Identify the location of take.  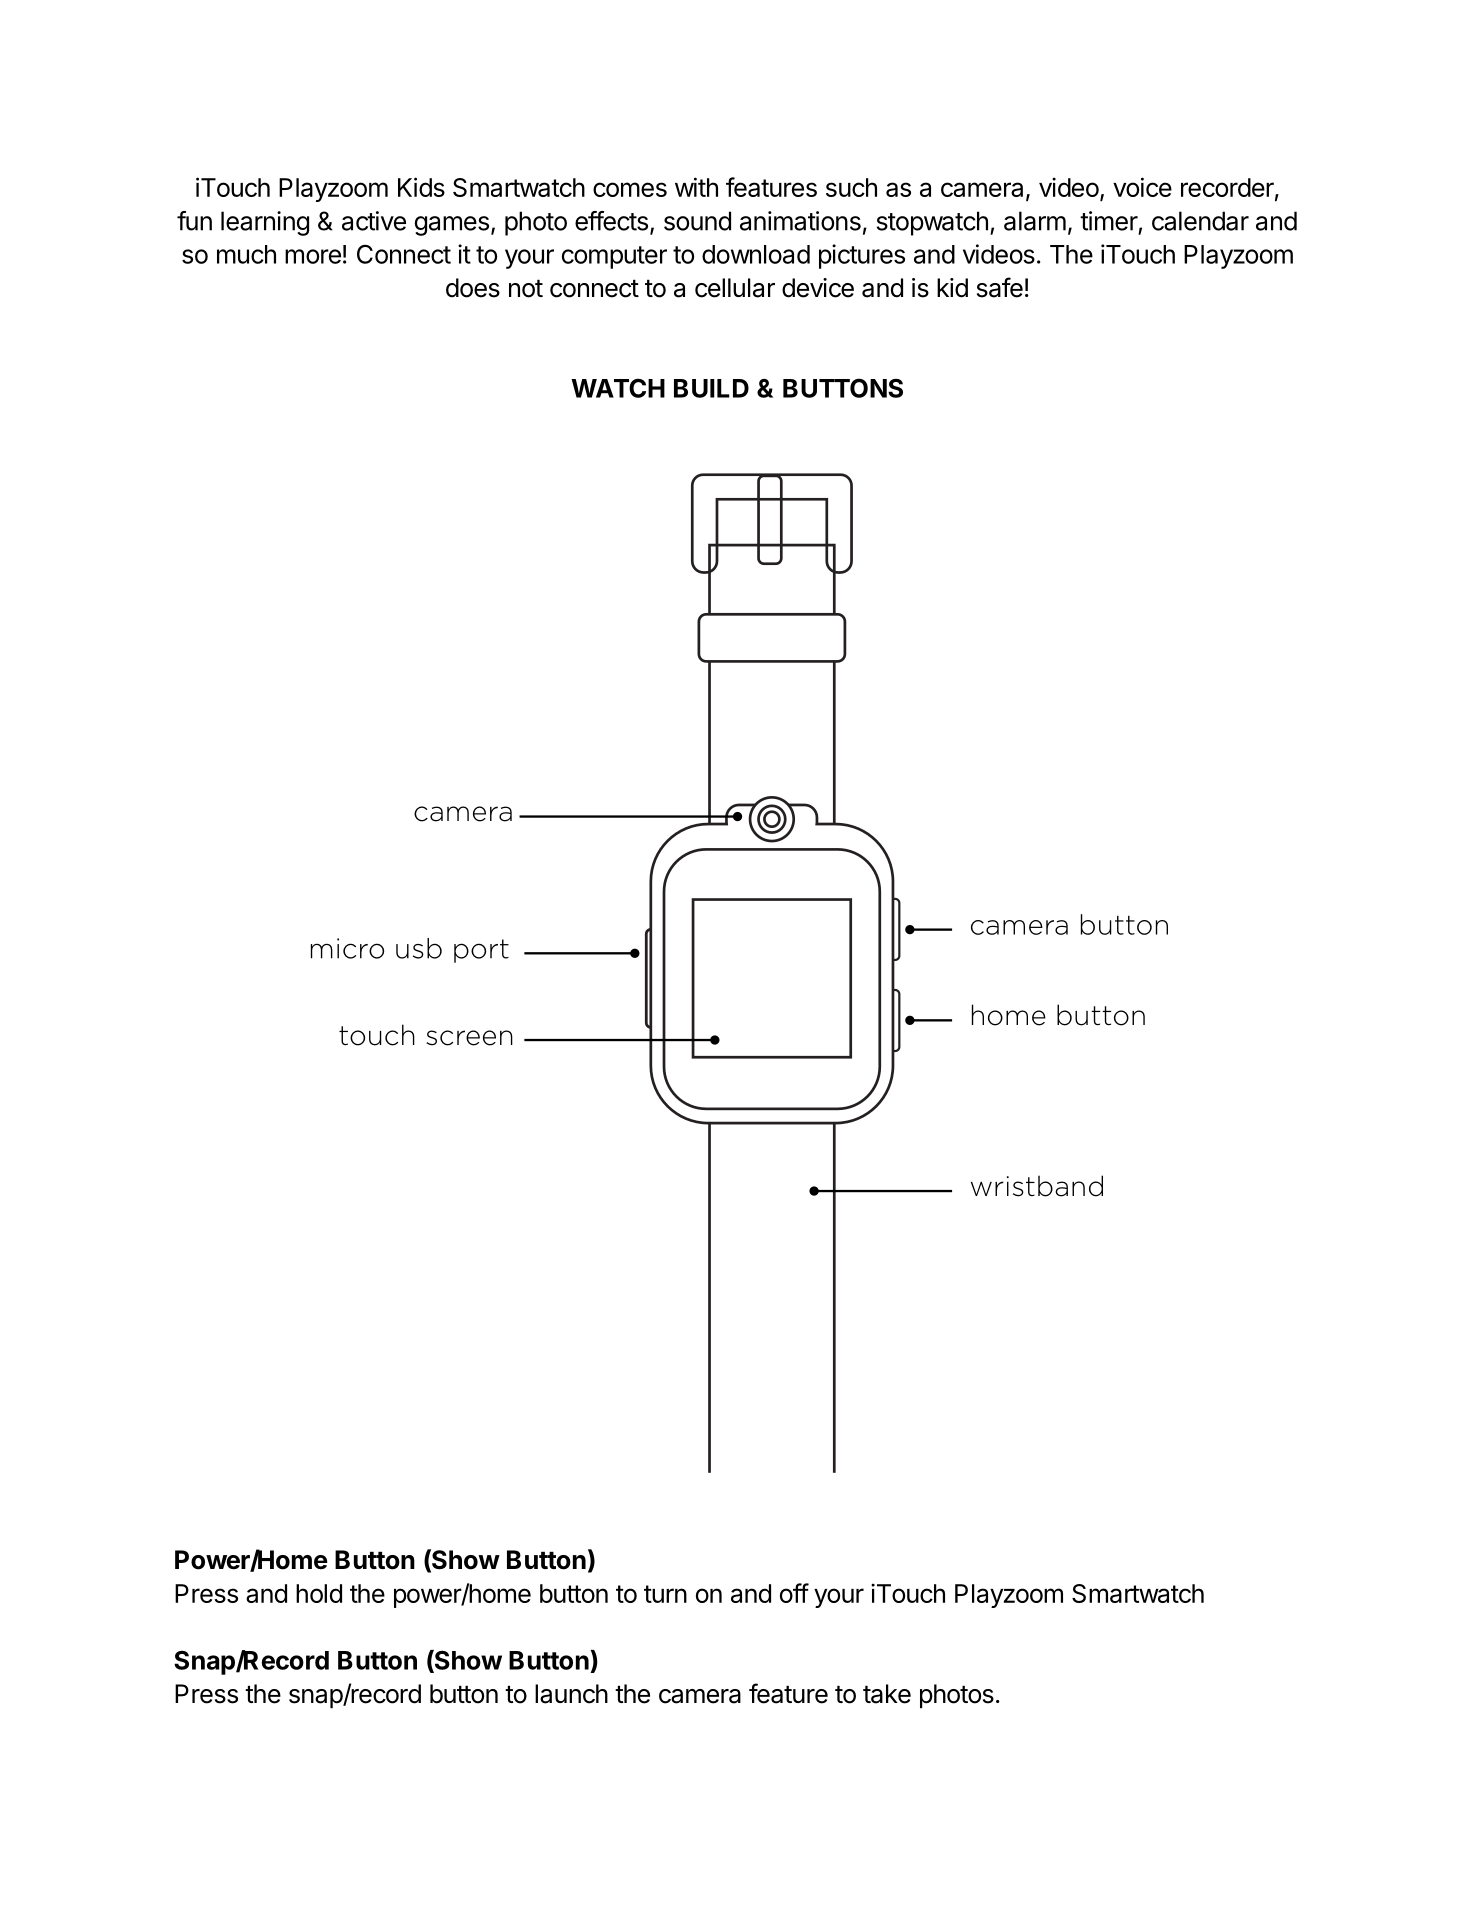
(887, 1694).
